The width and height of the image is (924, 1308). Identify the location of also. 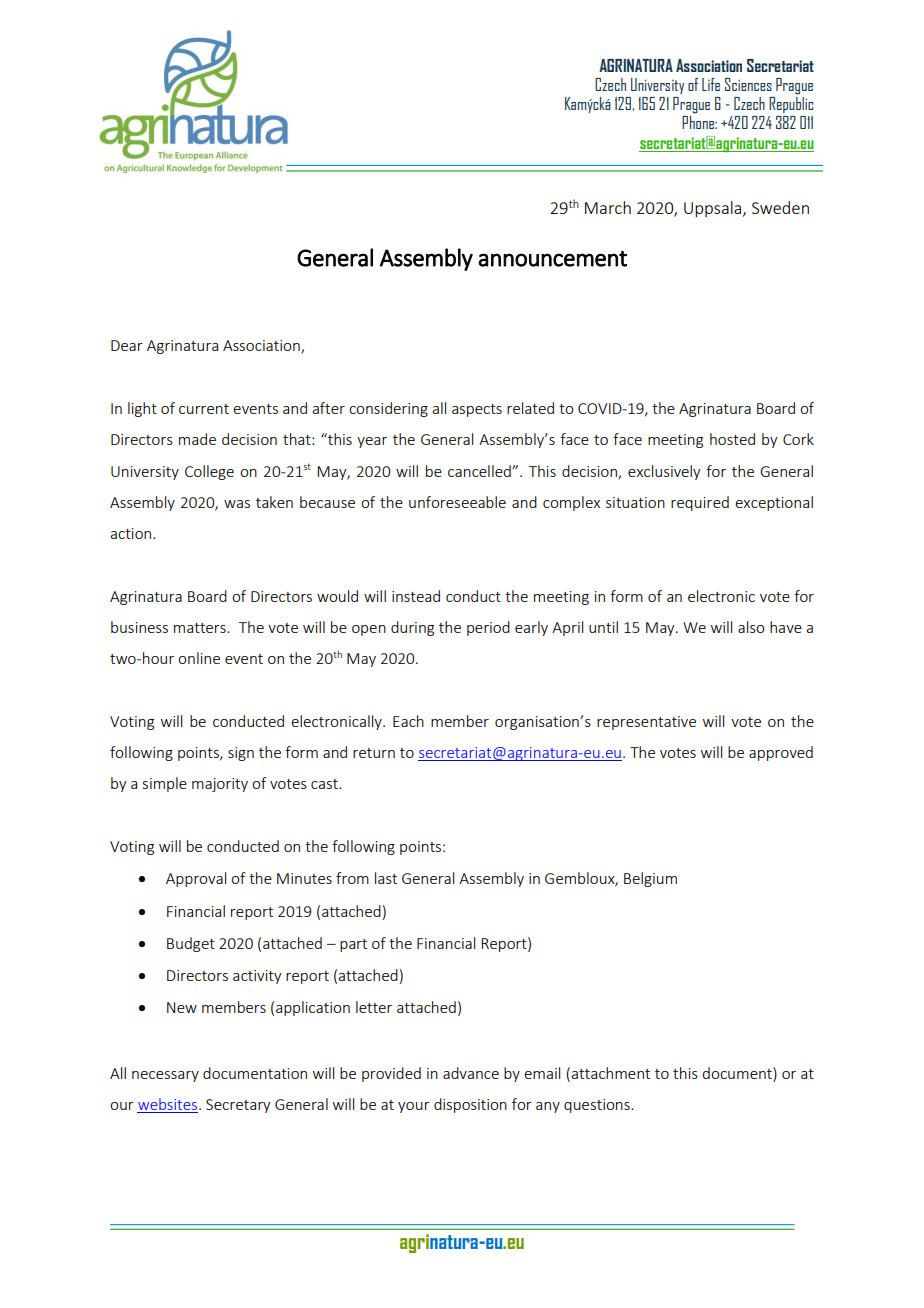
(751, 627).
